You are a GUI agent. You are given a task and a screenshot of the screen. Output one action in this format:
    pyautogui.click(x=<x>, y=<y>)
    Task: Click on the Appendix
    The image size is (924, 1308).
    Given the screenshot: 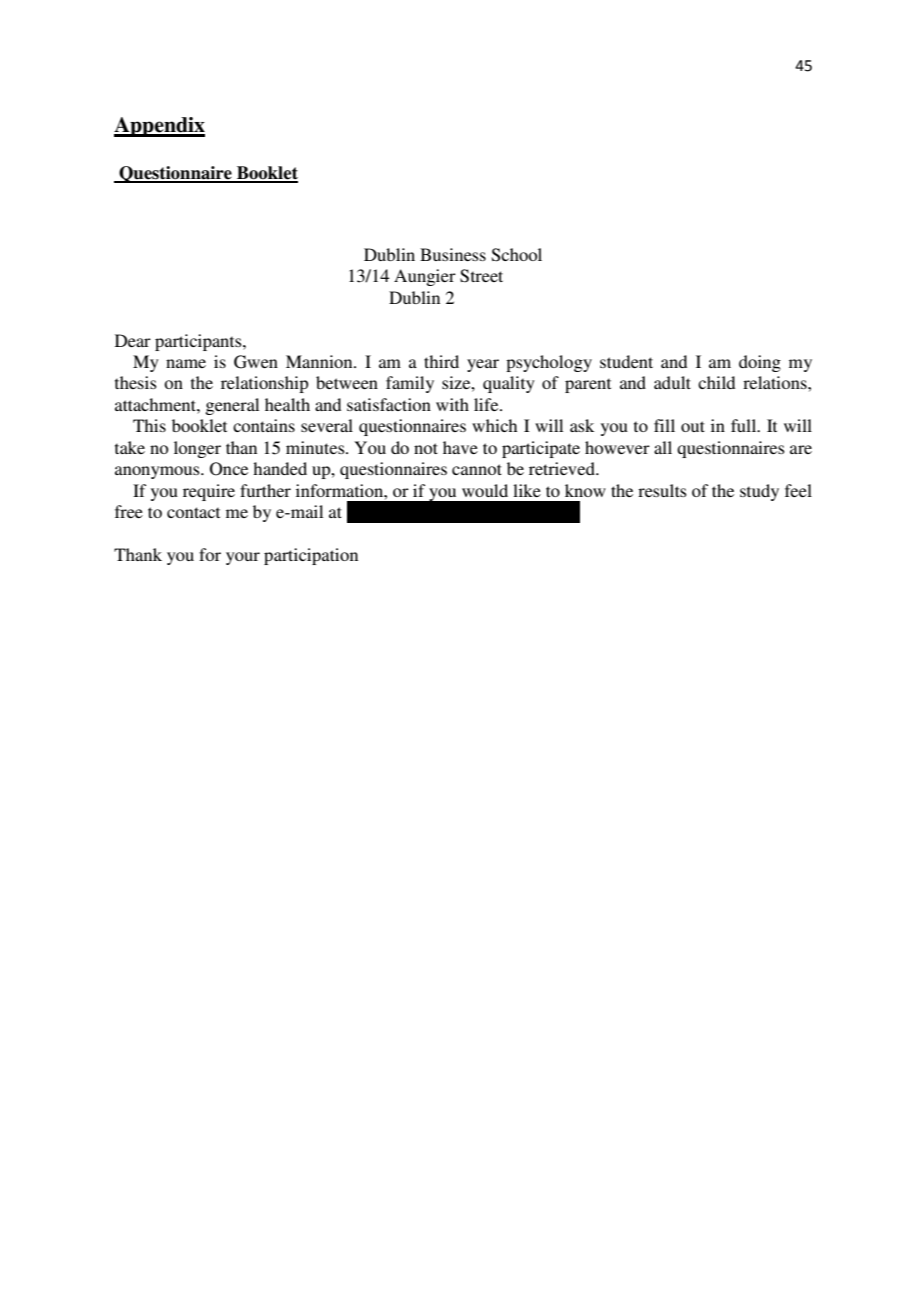 What is the action you would take?
    pyautogui.click(x=159, y=127)
